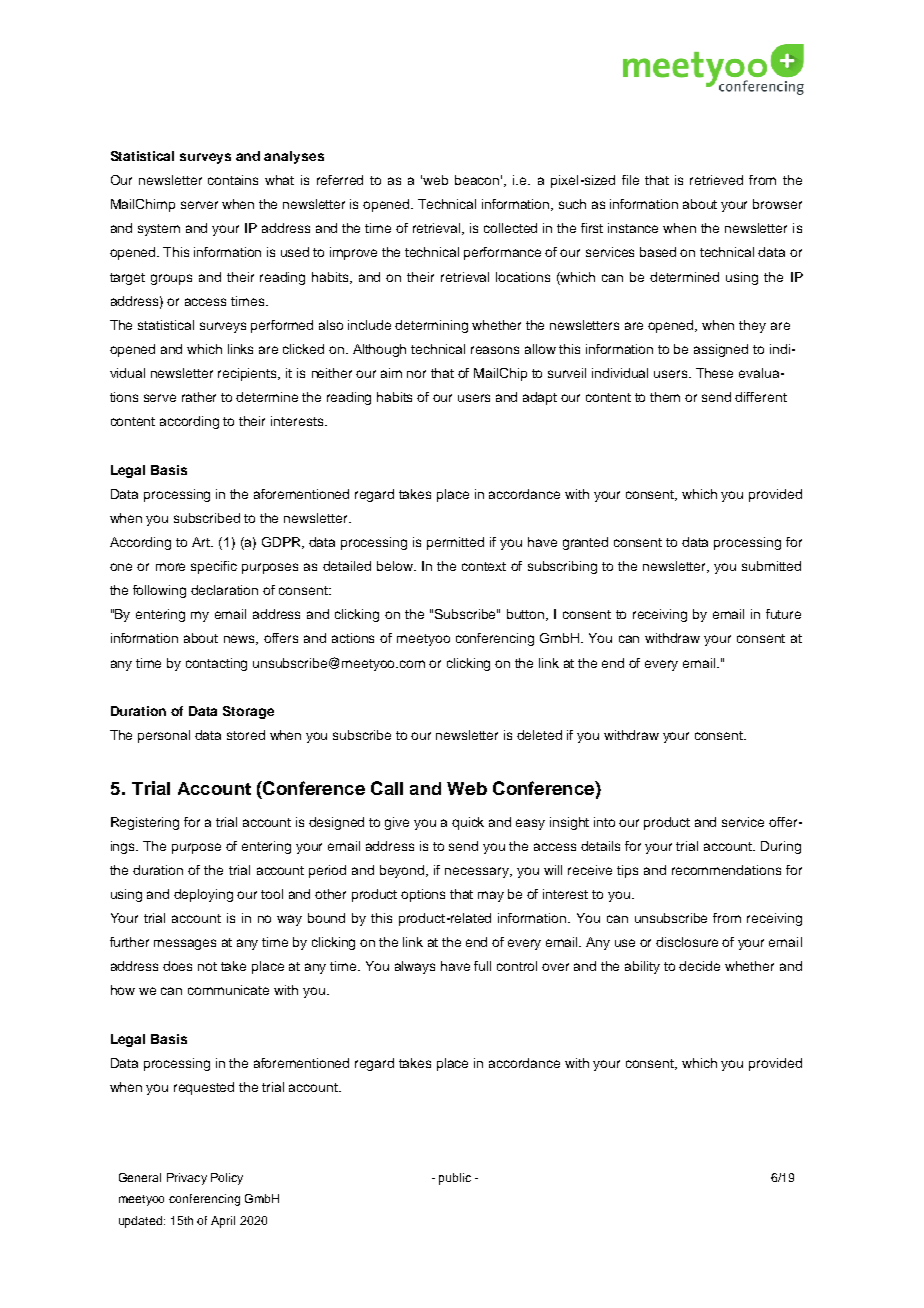 This image has width=924, height=1308. What do you see at coordinates (716, 180) in the image?
I see `retrieved` at bounding box center [716, 180].
